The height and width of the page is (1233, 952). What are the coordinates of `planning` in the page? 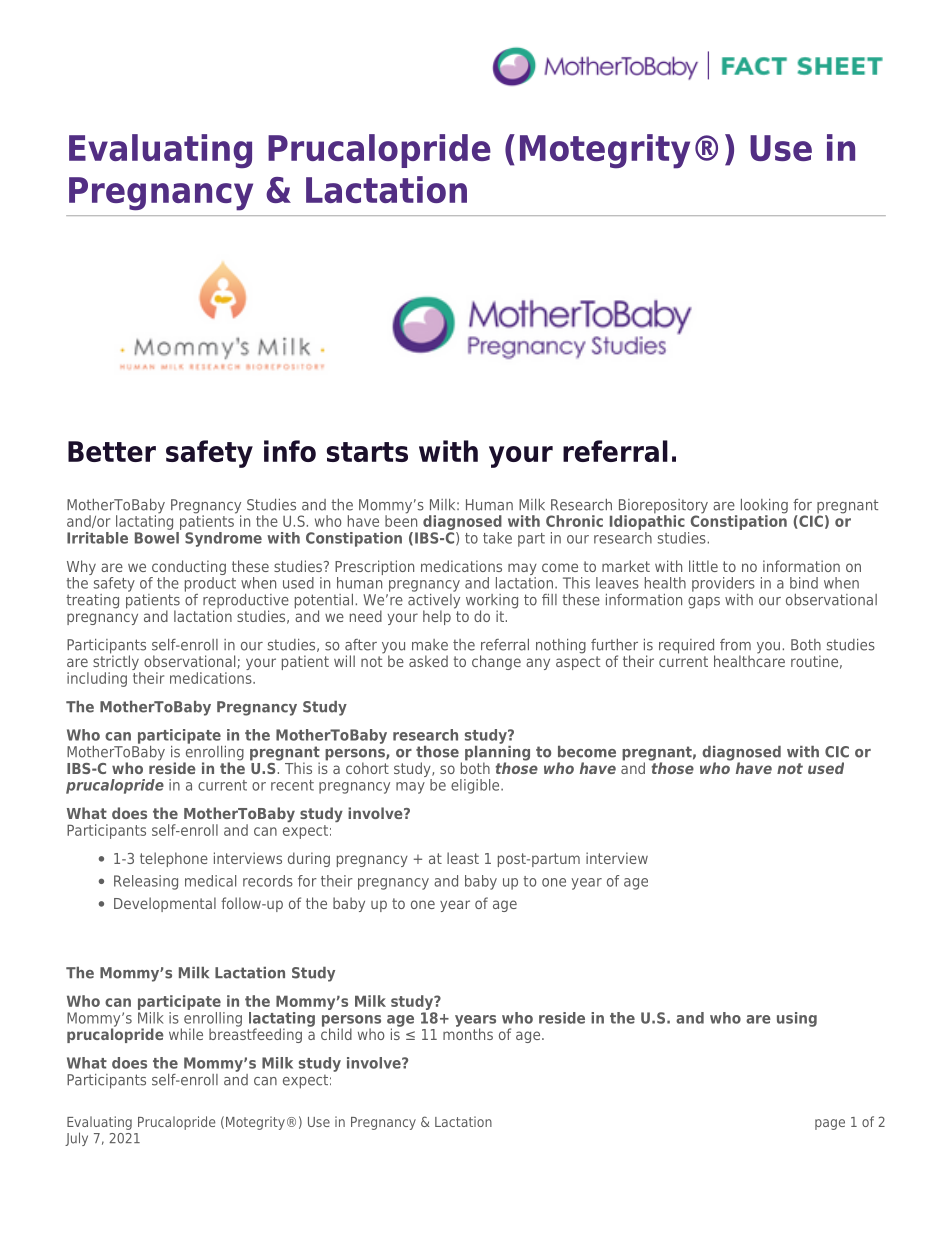 It's located at (497, 753).
